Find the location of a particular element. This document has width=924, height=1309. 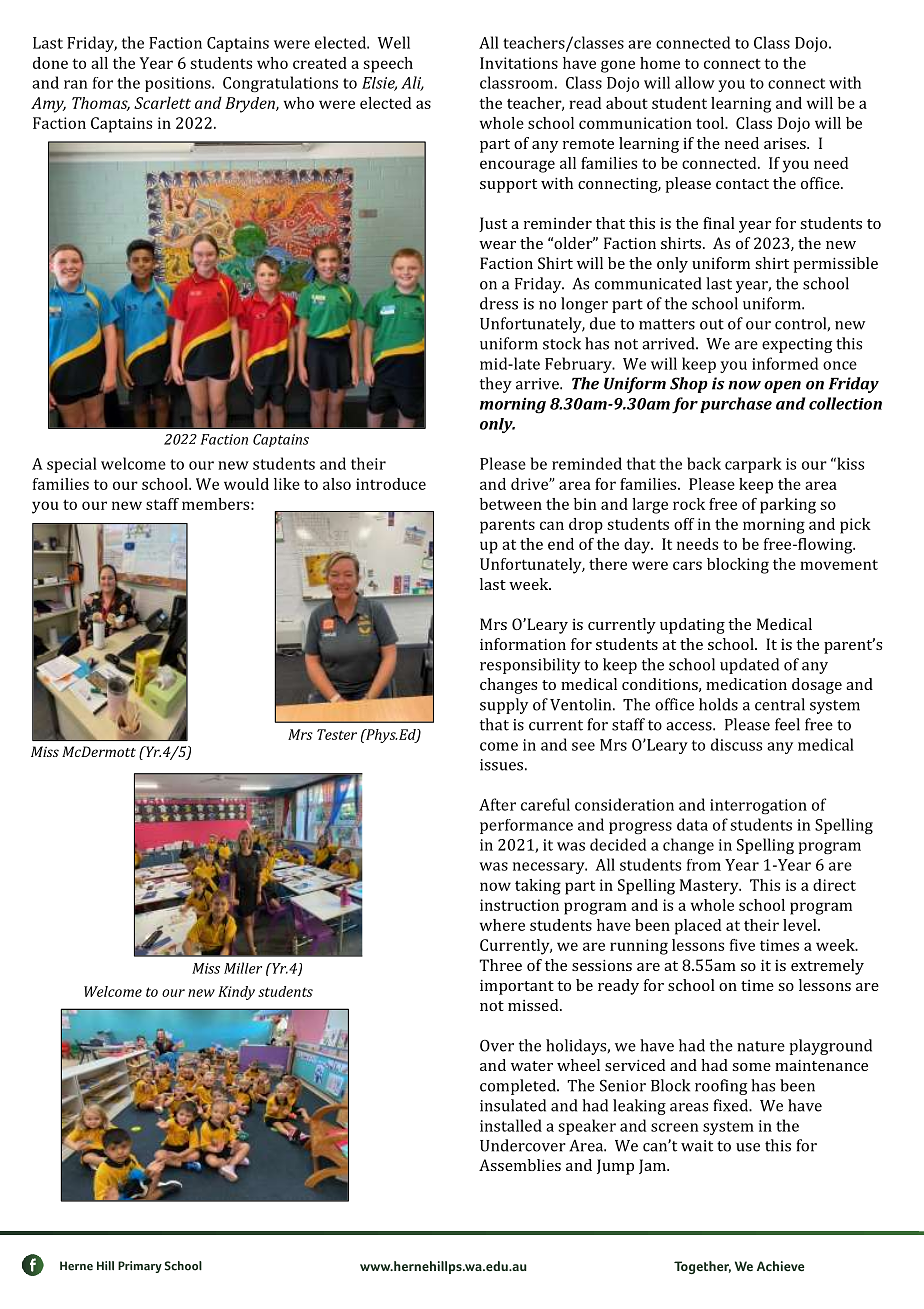

dress is located at coordinates (499, 303).
